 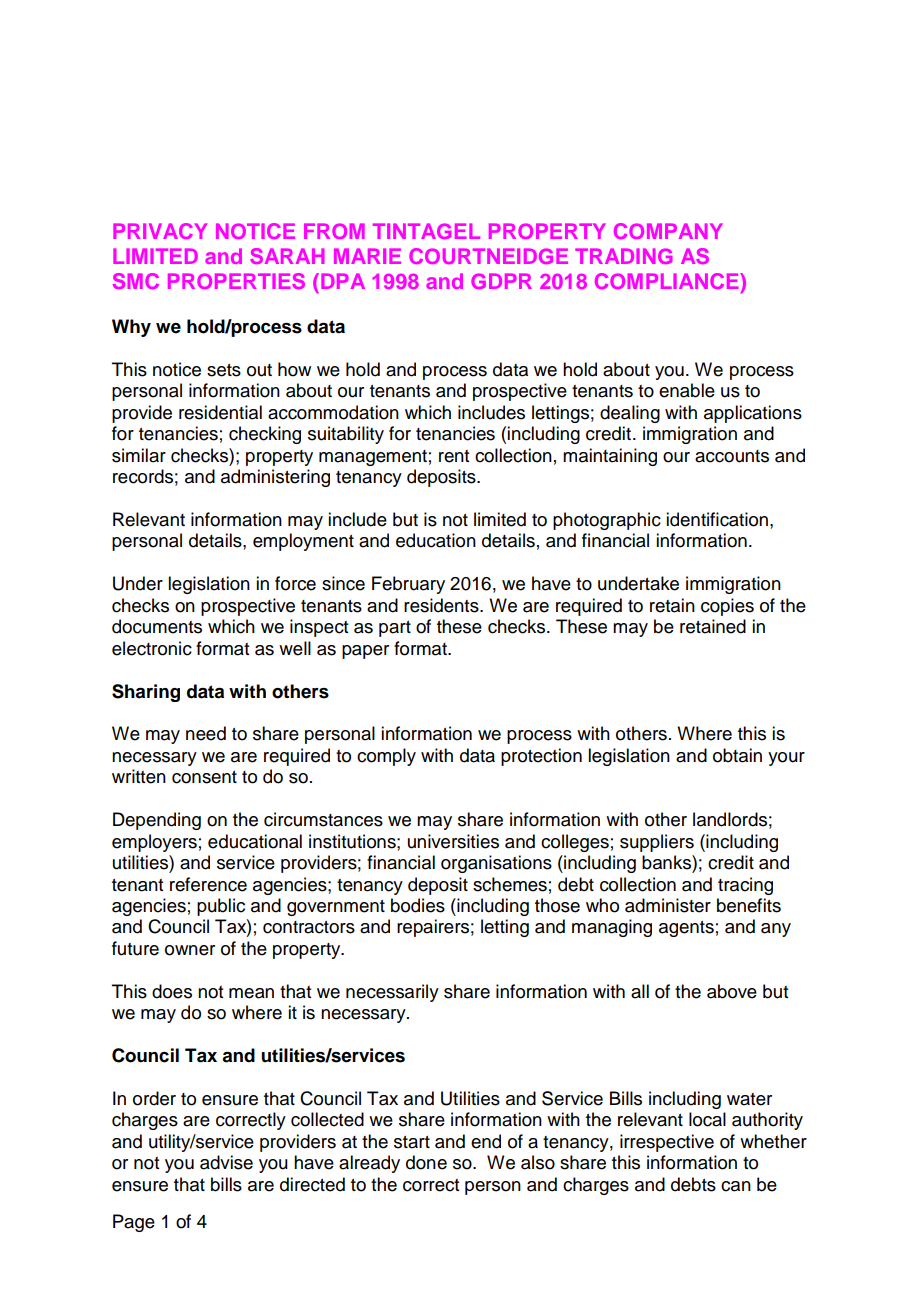 I want to click on advise, so click(x=226, y=1162).
